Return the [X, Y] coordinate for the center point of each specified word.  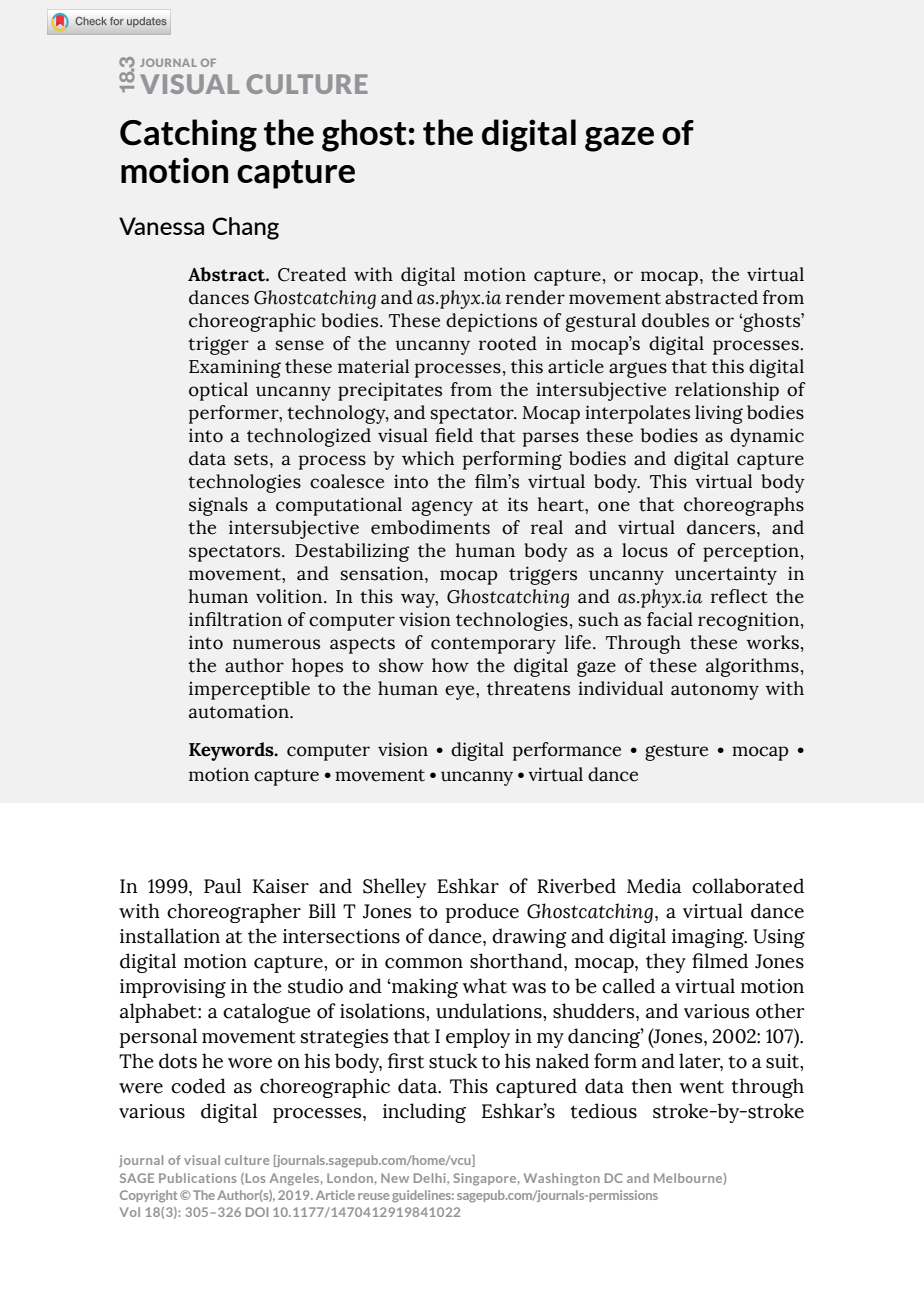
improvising [173, 988]
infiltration [235, 619]
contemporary [493, 645]
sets [251, 459]
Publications [197, 1178]
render [535, 297]
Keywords [232, 751]
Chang [245, 228]
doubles [675, 320]
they [666, 963]
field [454, 435]
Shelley [394, 888]
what [485, 986]
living [719, 414]
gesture [676, 752]
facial [670, 619]
